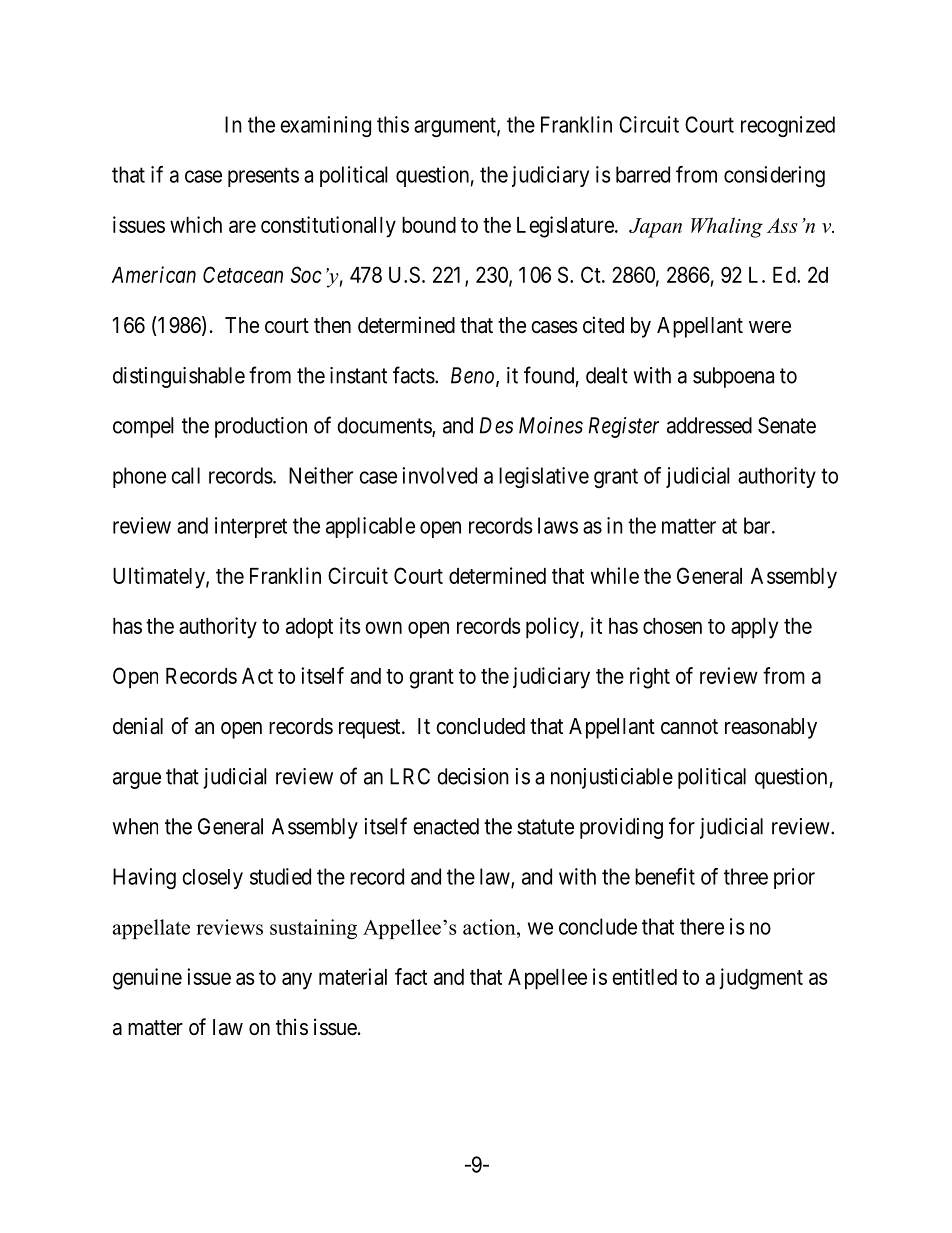 This document has width=952, height=1233. I want to click on appellate, so click(151, 929).
